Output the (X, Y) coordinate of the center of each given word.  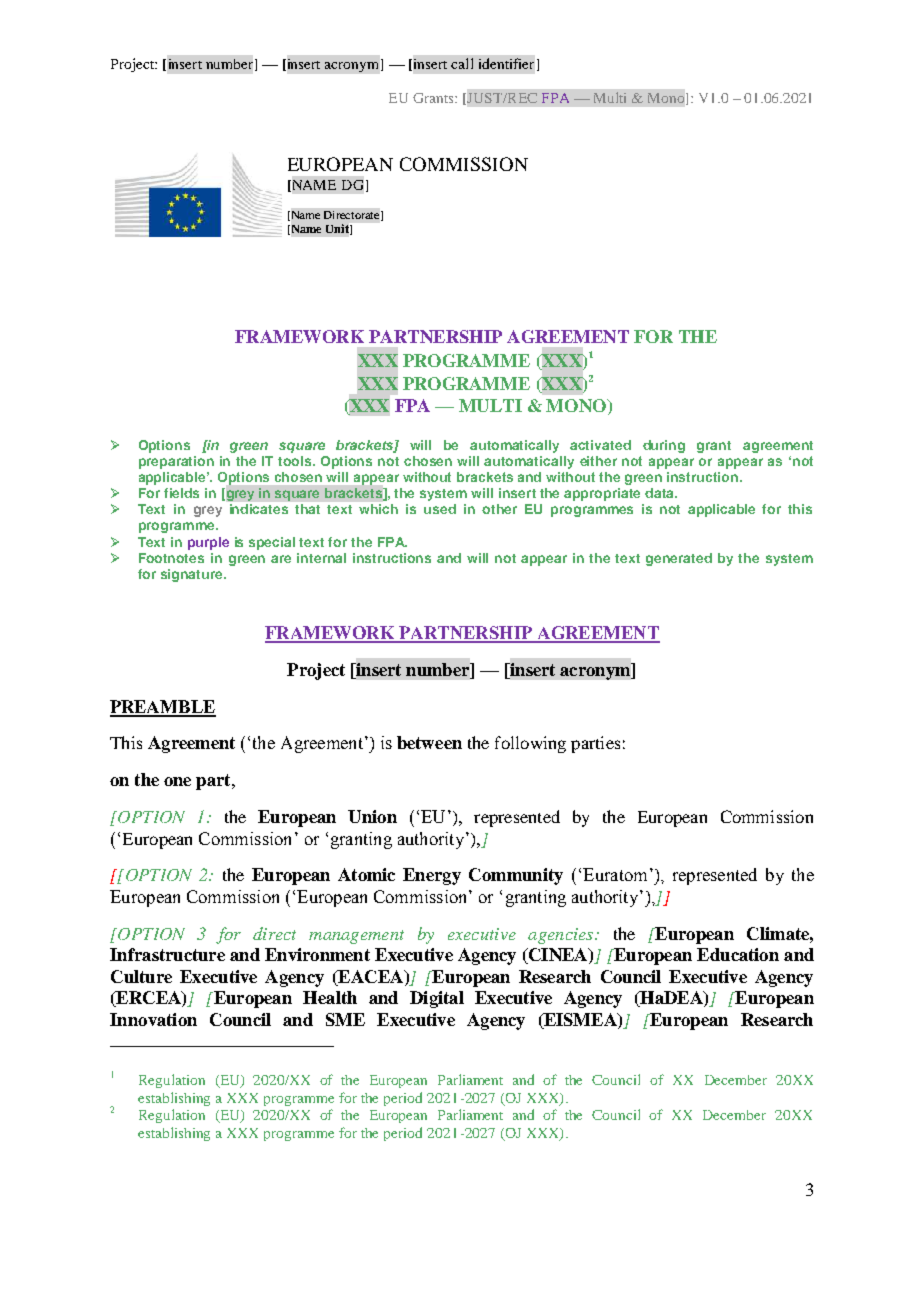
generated (679, 559)
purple (208, 543)
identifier (506, 63)
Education (738, 954)
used (440, 509)
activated (600, 445)
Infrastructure (167, 954)
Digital (437, 999)
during (664, 446)
